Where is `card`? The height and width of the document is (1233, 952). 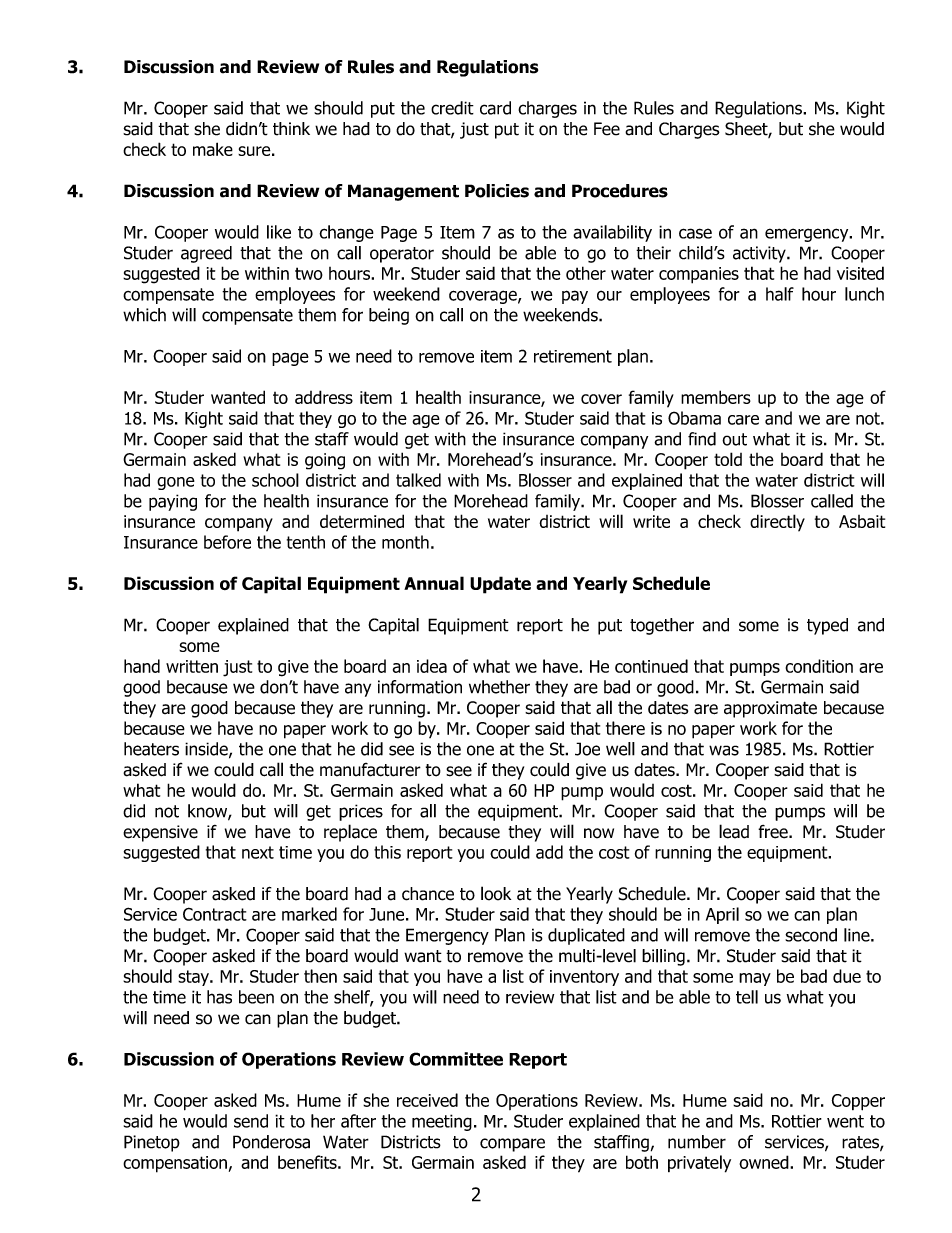 card is located at coordinates (495, 108).
